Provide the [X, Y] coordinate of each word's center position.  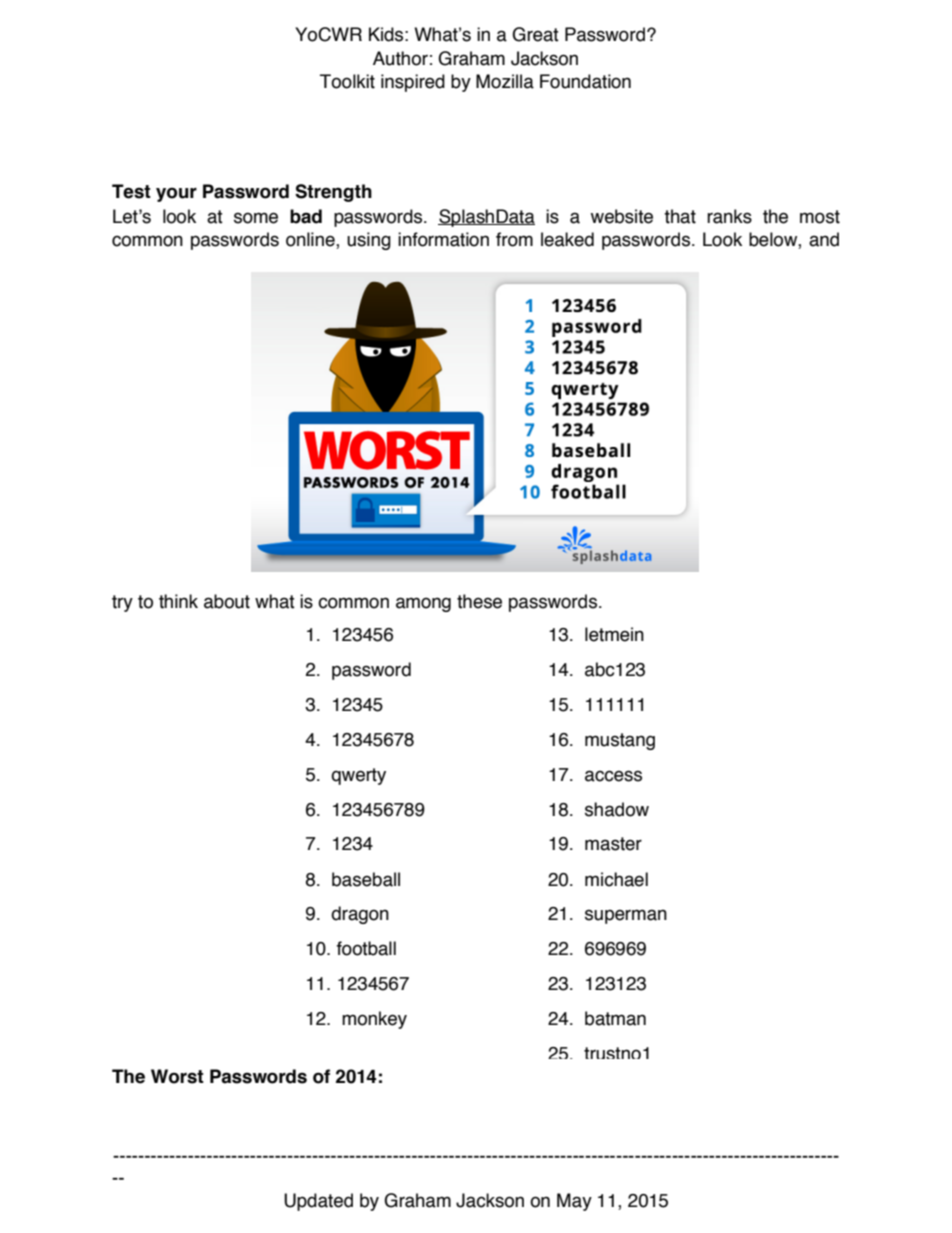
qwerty [358, 776]
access [613, 776]
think [178, 601]
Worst [177, 1076]
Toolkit [347, 81]
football [366, 948]
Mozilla [505, 81]
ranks [729, 216]
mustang [620, 741]
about [227, 601]
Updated [318, 1202]
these [479, 601]
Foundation [585, 81]
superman [626, 916]
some [256, 218]
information [443, 239]
